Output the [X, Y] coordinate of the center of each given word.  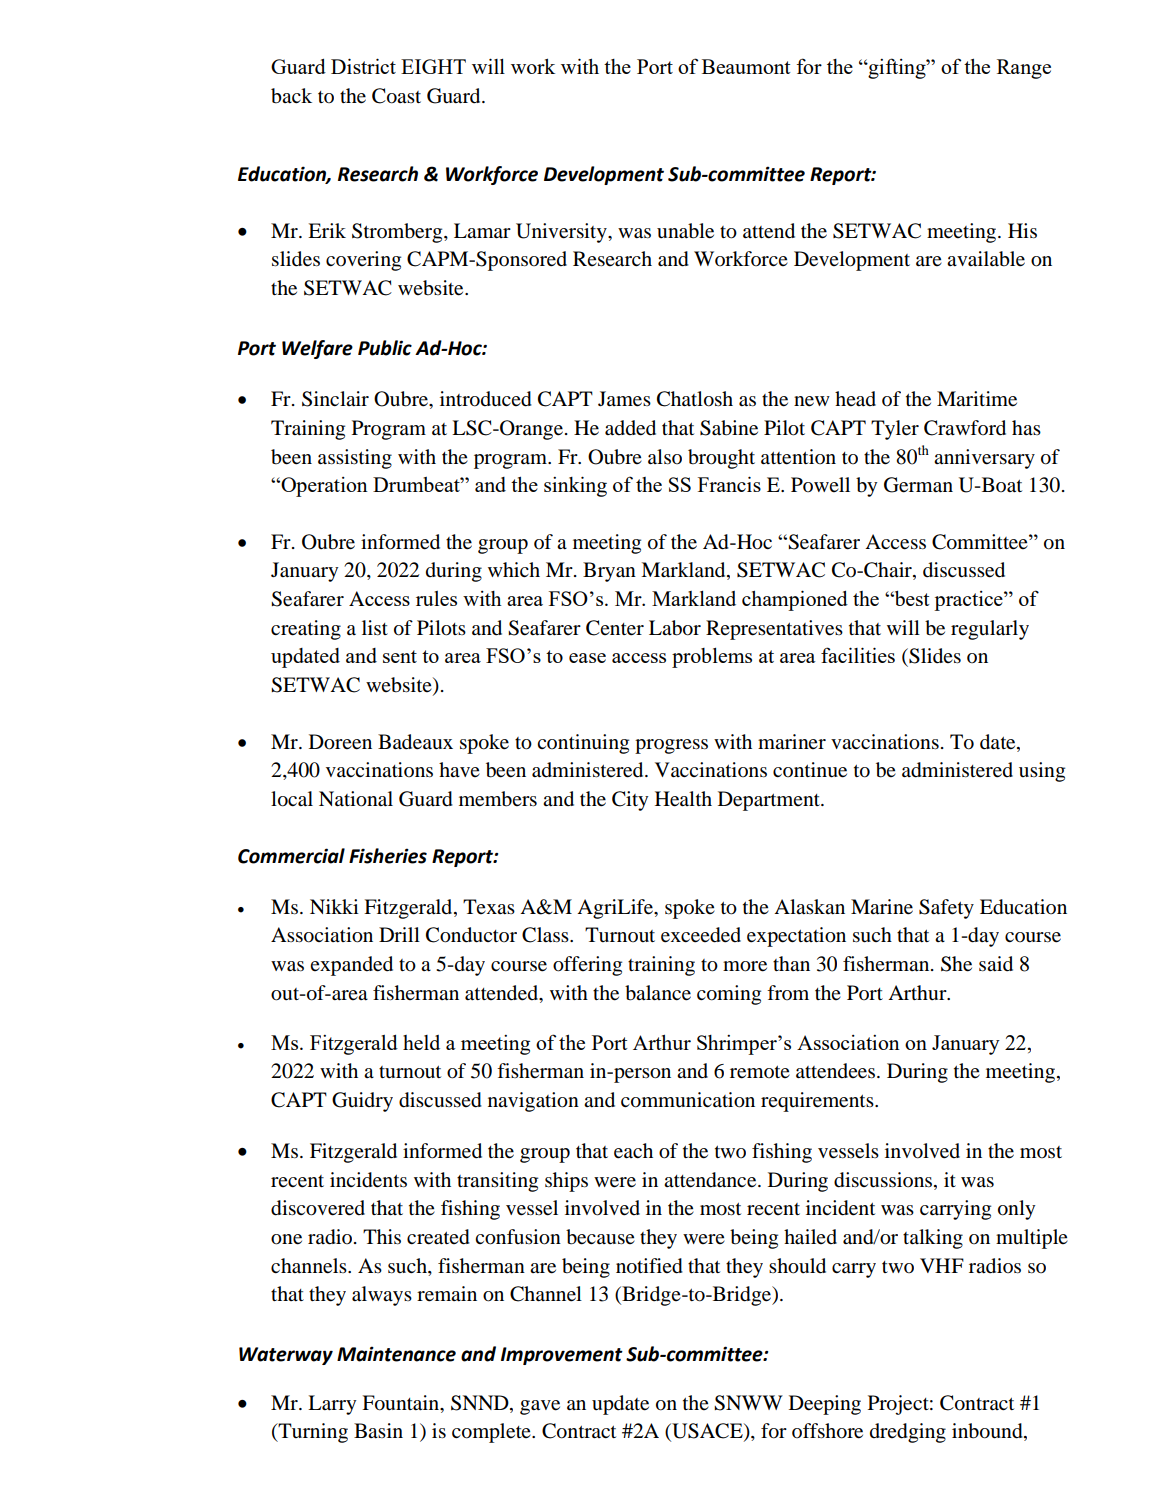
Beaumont [746, 66]
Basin [378, 1431]
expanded [351, 966]
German [918, 485]
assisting [355, 459]
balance [658, 993]
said [996, 964]
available [986, 259]
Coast [396, 96]
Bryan [609, 572]
